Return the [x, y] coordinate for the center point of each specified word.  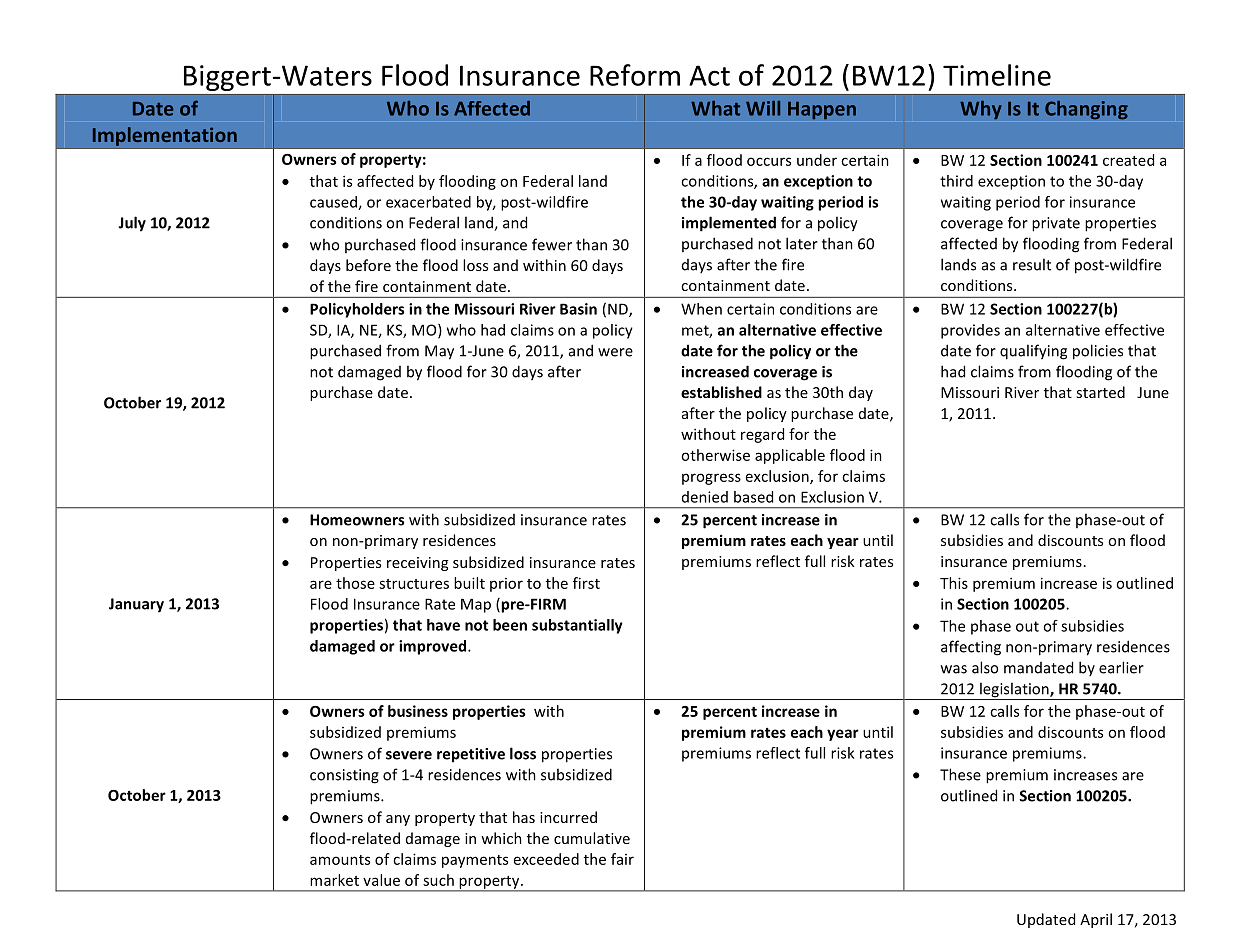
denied [705, 497]
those [355, 583]
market [334, 880]
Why [981, 110]
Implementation [165, 136]
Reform [635, 75]
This [954, 583]
